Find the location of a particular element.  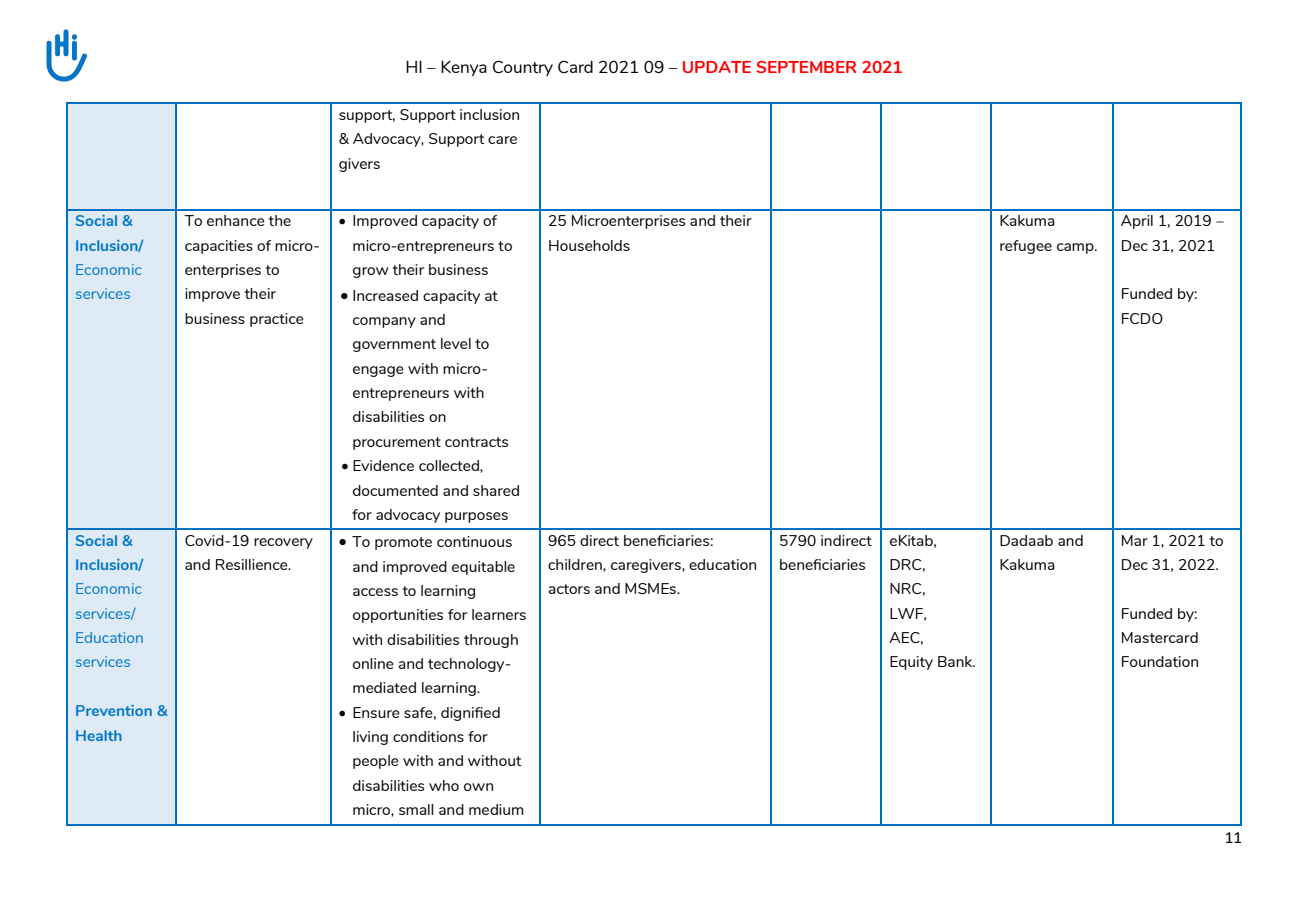

level is located at coordinates (456, 343).
